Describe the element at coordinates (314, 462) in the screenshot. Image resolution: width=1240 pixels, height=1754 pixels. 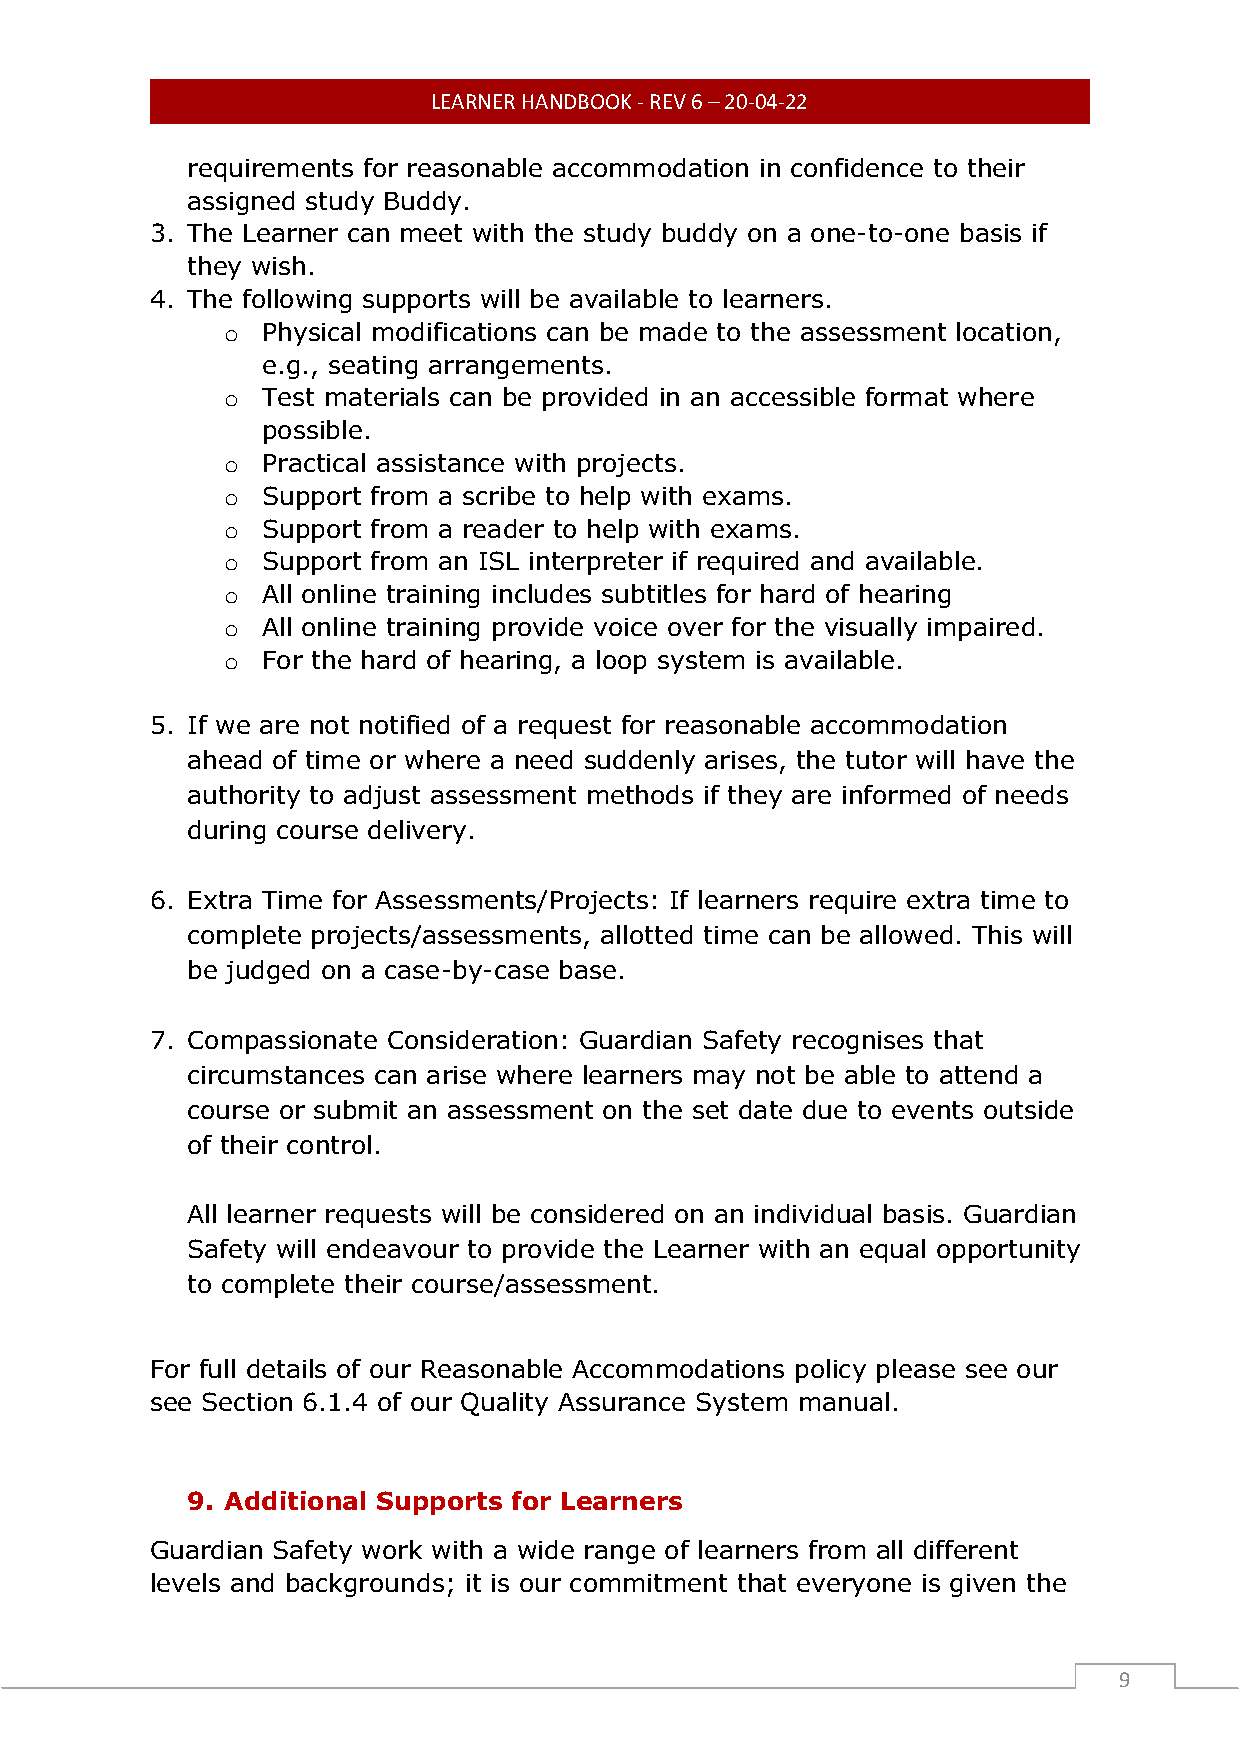
I see `Practical` at that location.
